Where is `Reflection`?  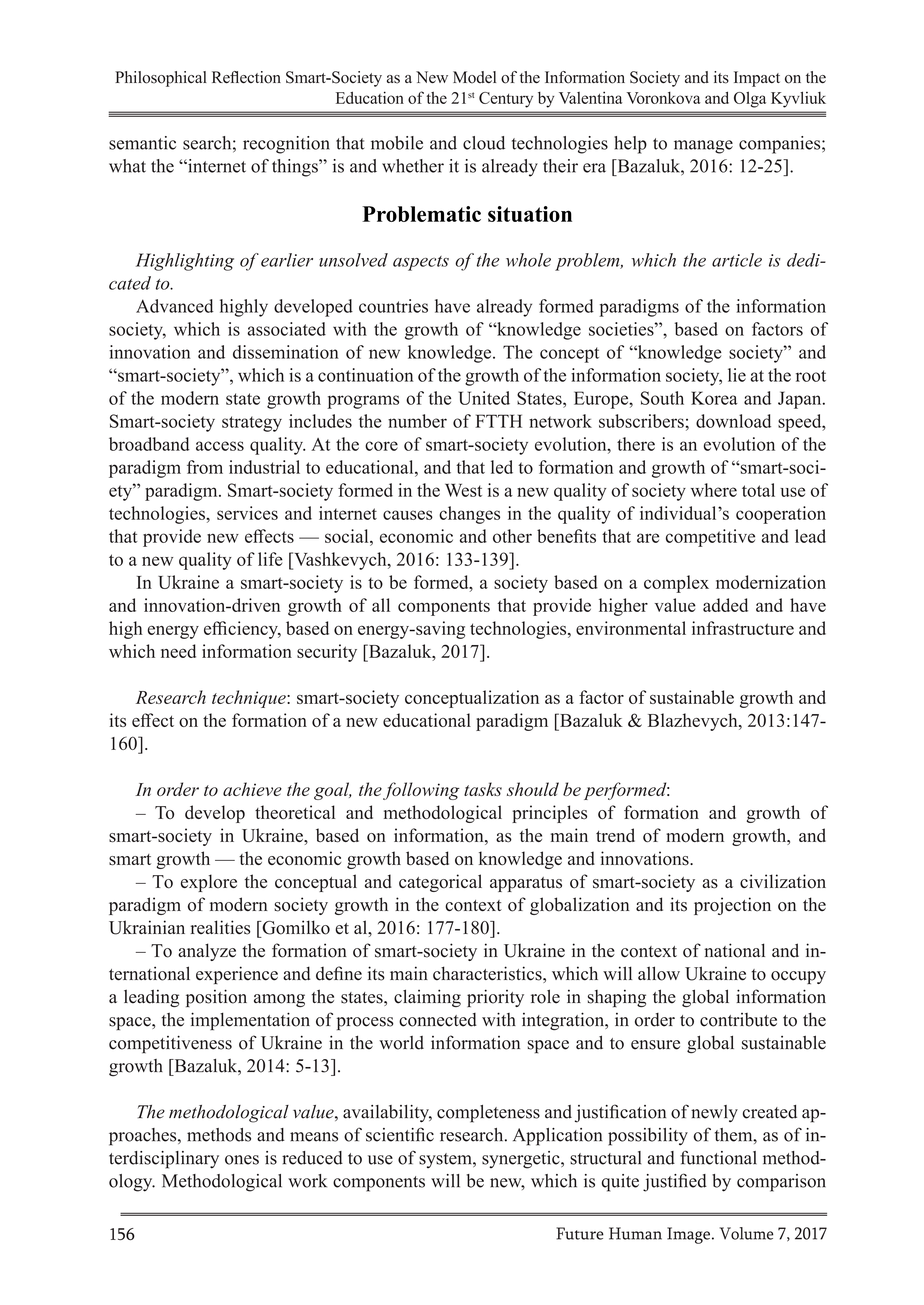
Reflection is located at coordinates (246, 77).
